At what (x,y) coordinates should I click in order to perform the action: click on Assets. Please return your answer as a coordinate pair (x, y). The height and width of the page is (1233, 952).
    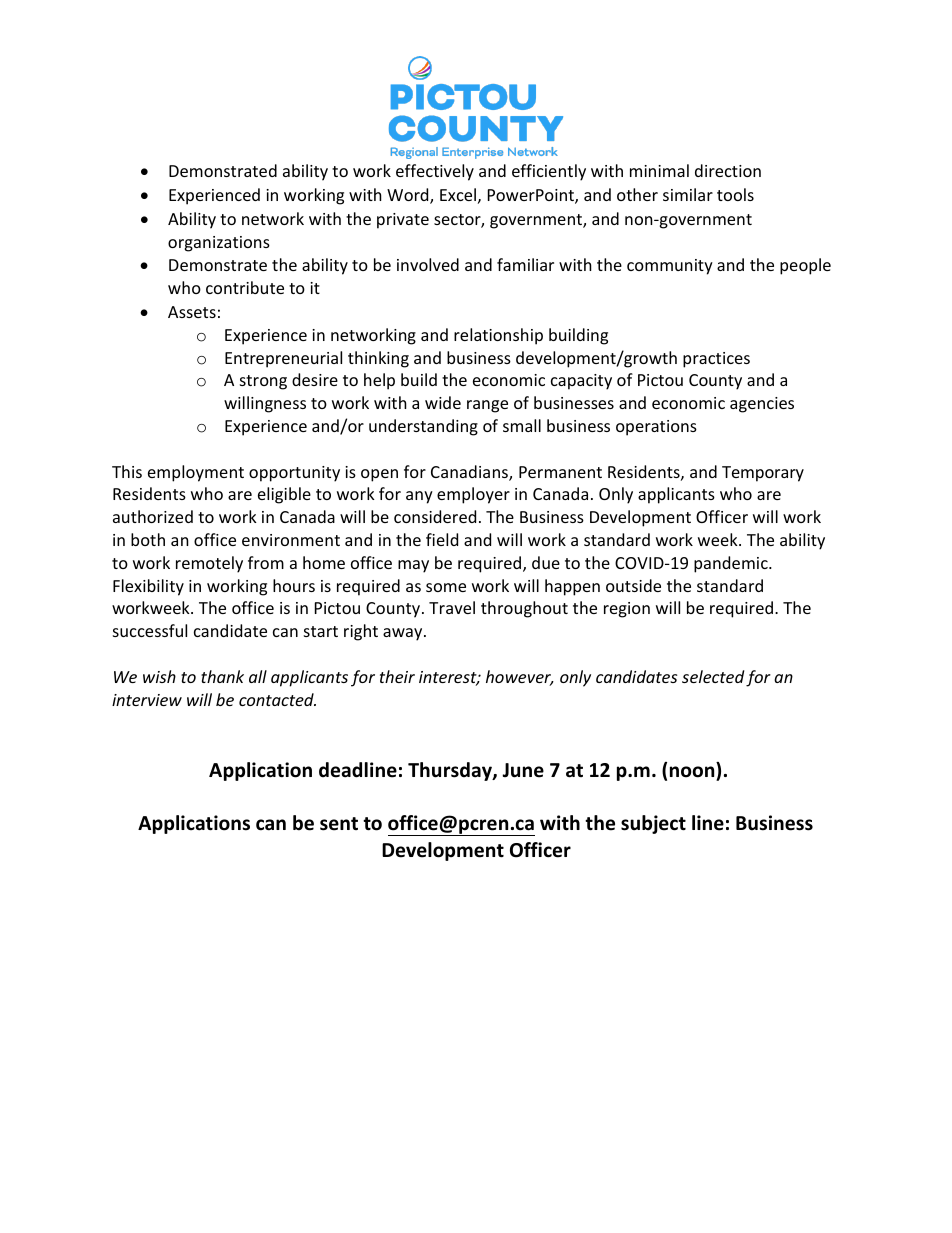
    Looking at the image, I should click on (192, 312).
